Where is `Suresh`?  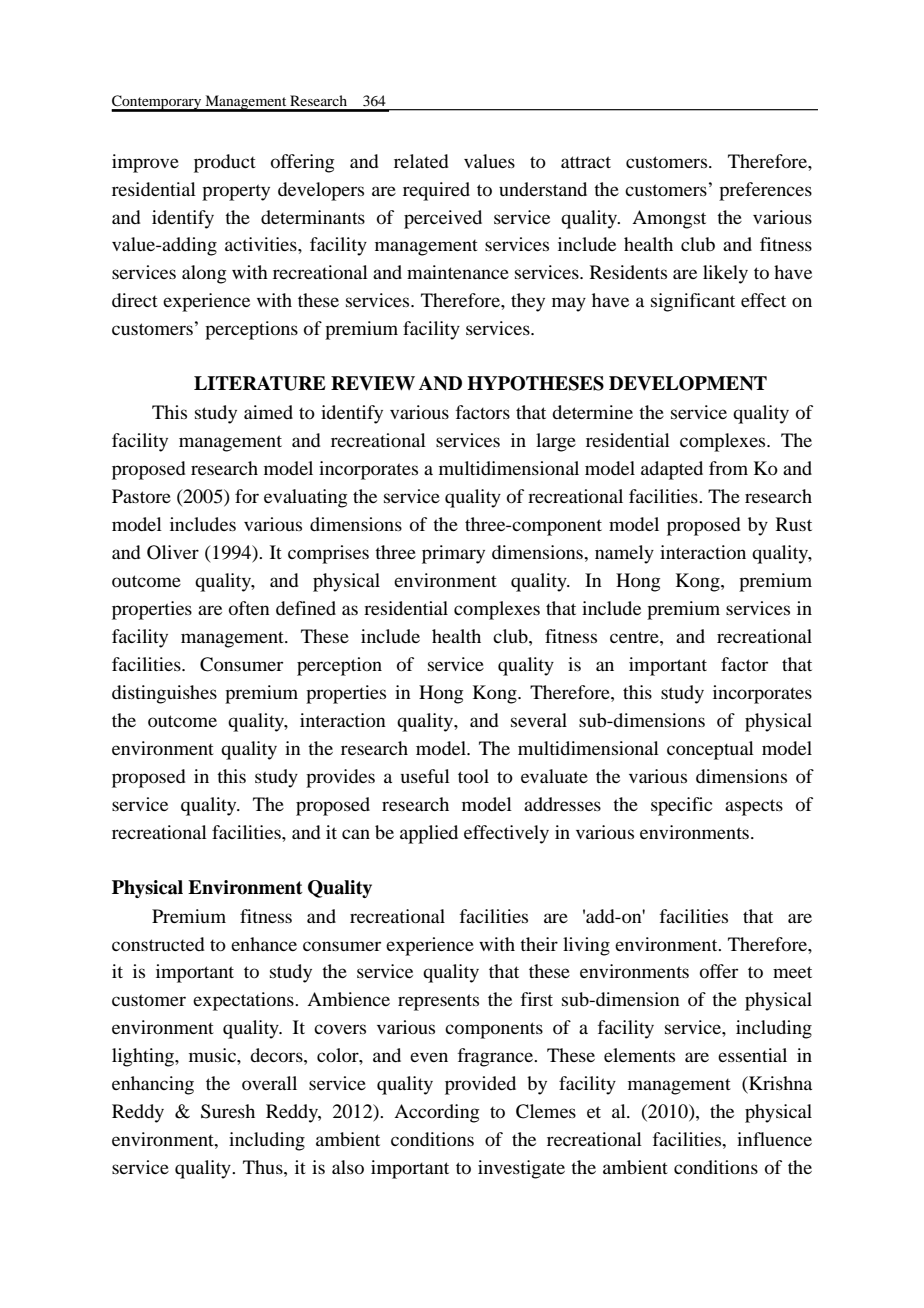 Suresh is located at coordinates (228, 1111).
